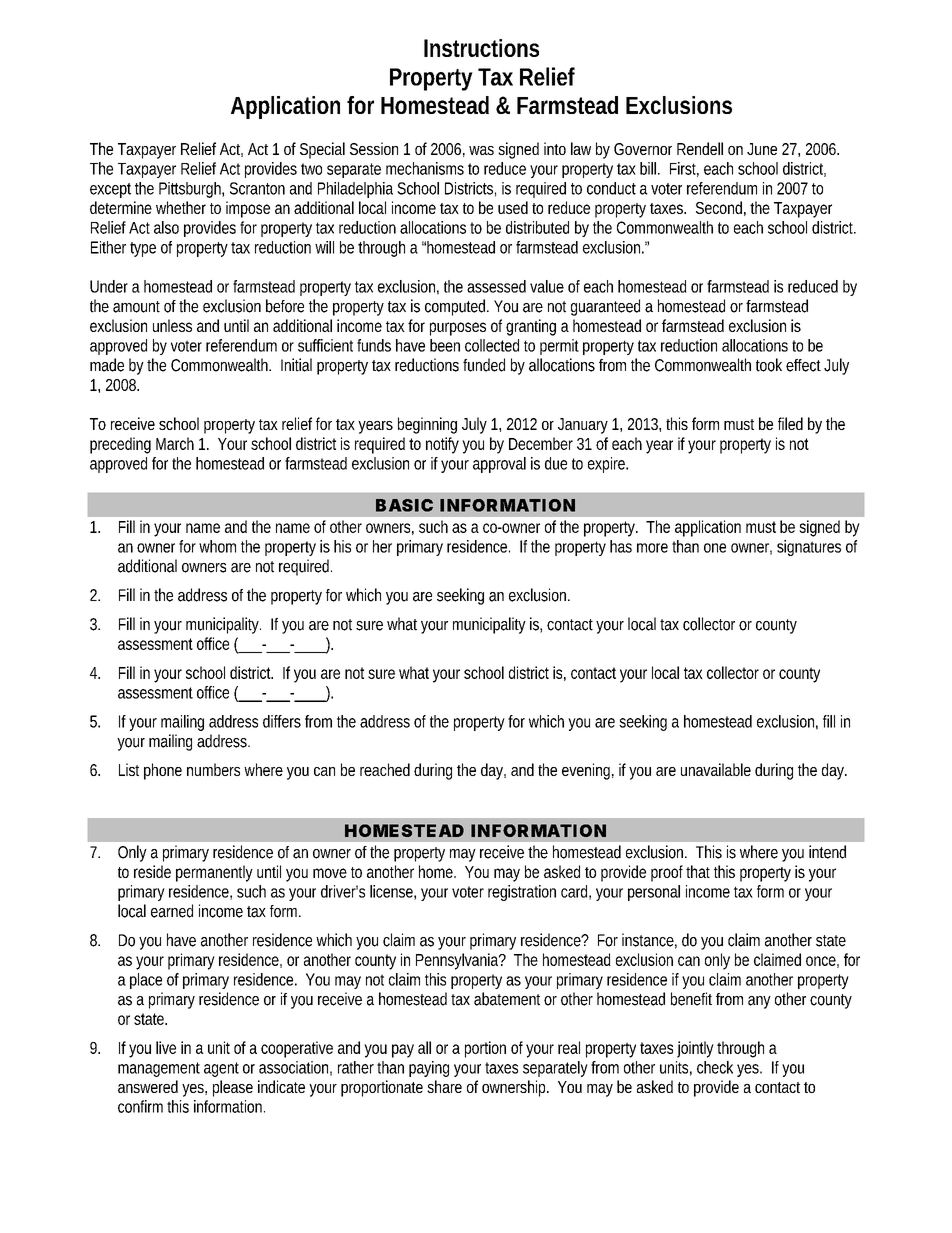 The image size is (952, 1233). I want to click on agent, so click(221, 1069).
